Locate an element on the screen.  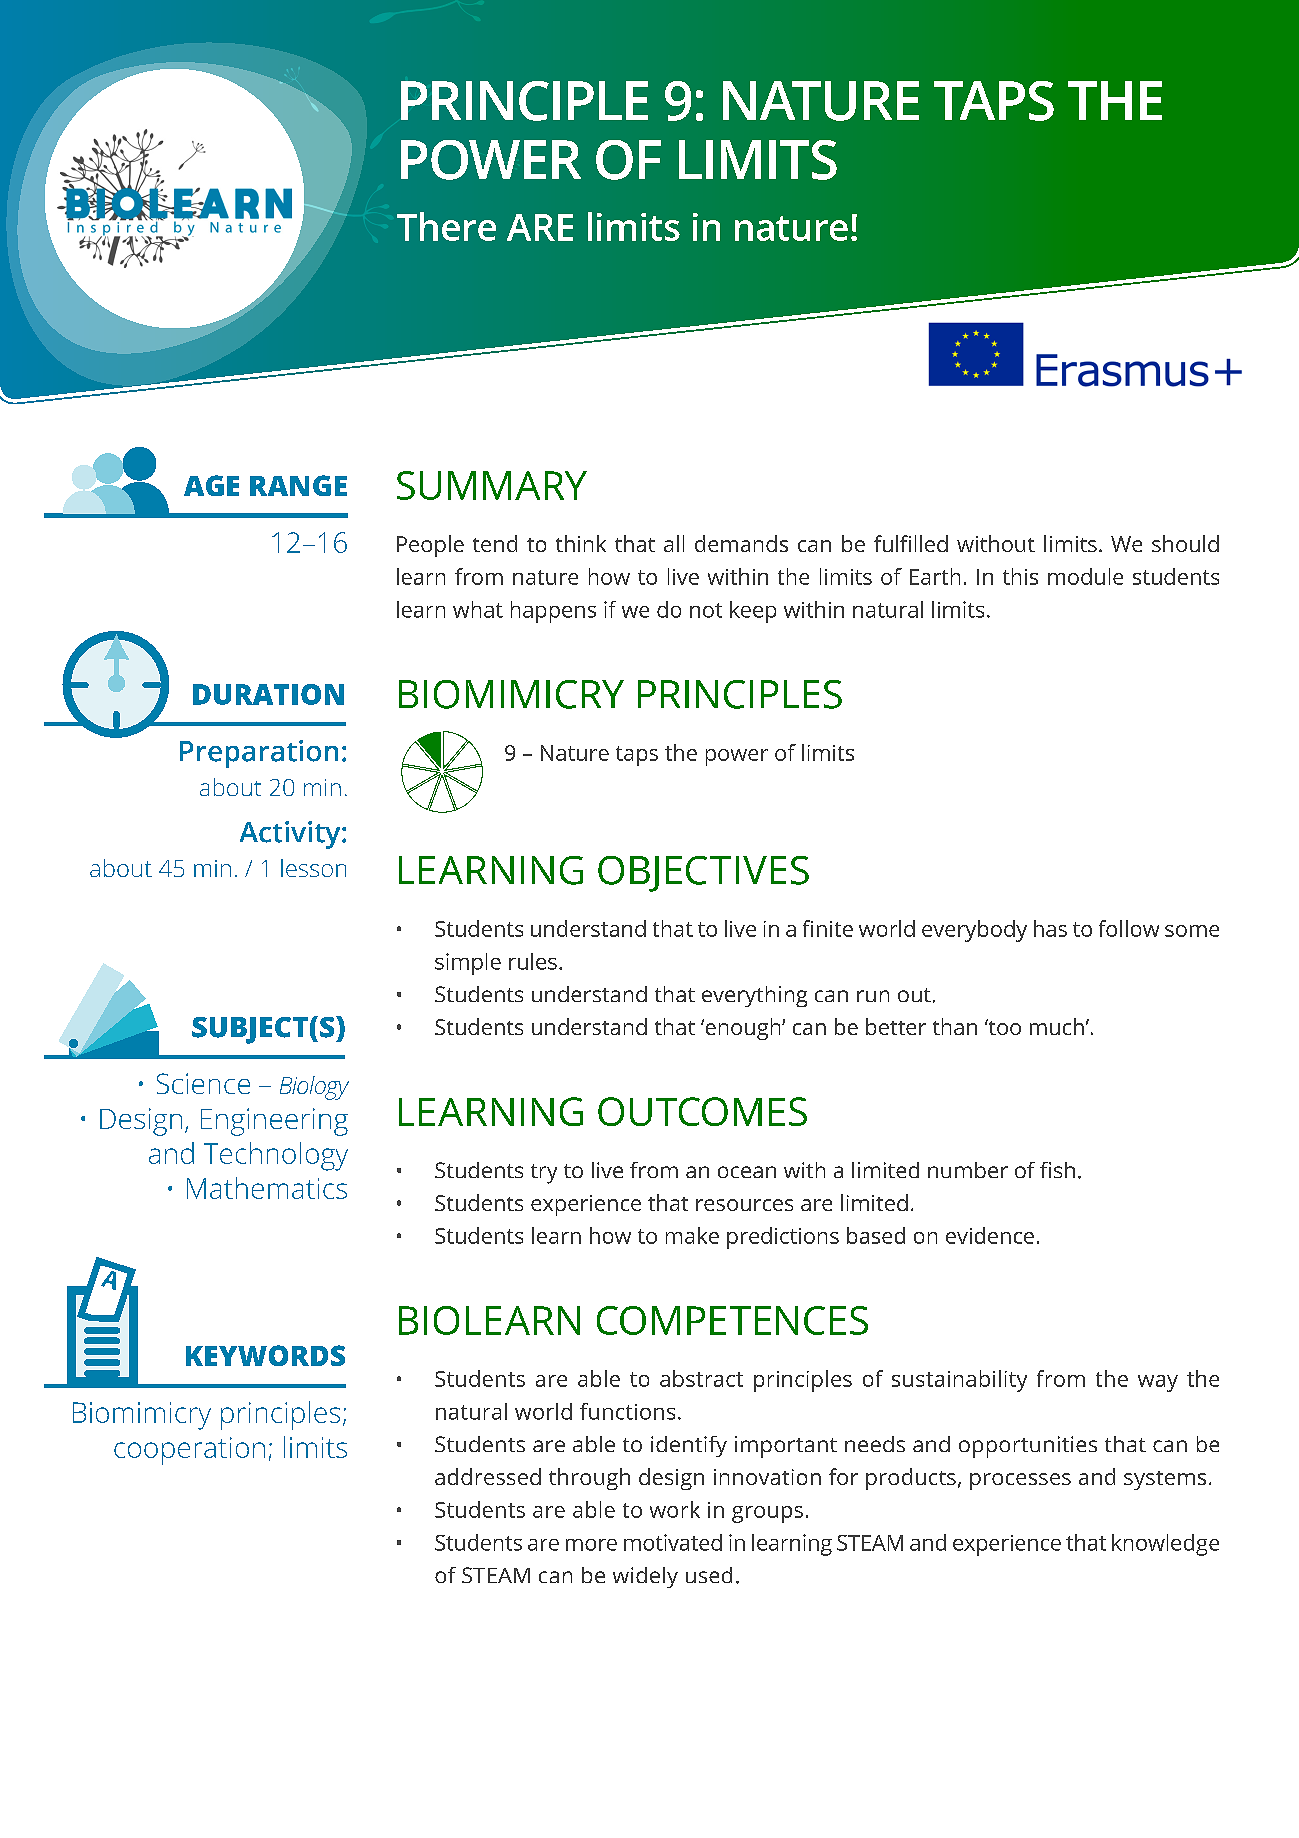
make is located at coordinates (692, 1235).
